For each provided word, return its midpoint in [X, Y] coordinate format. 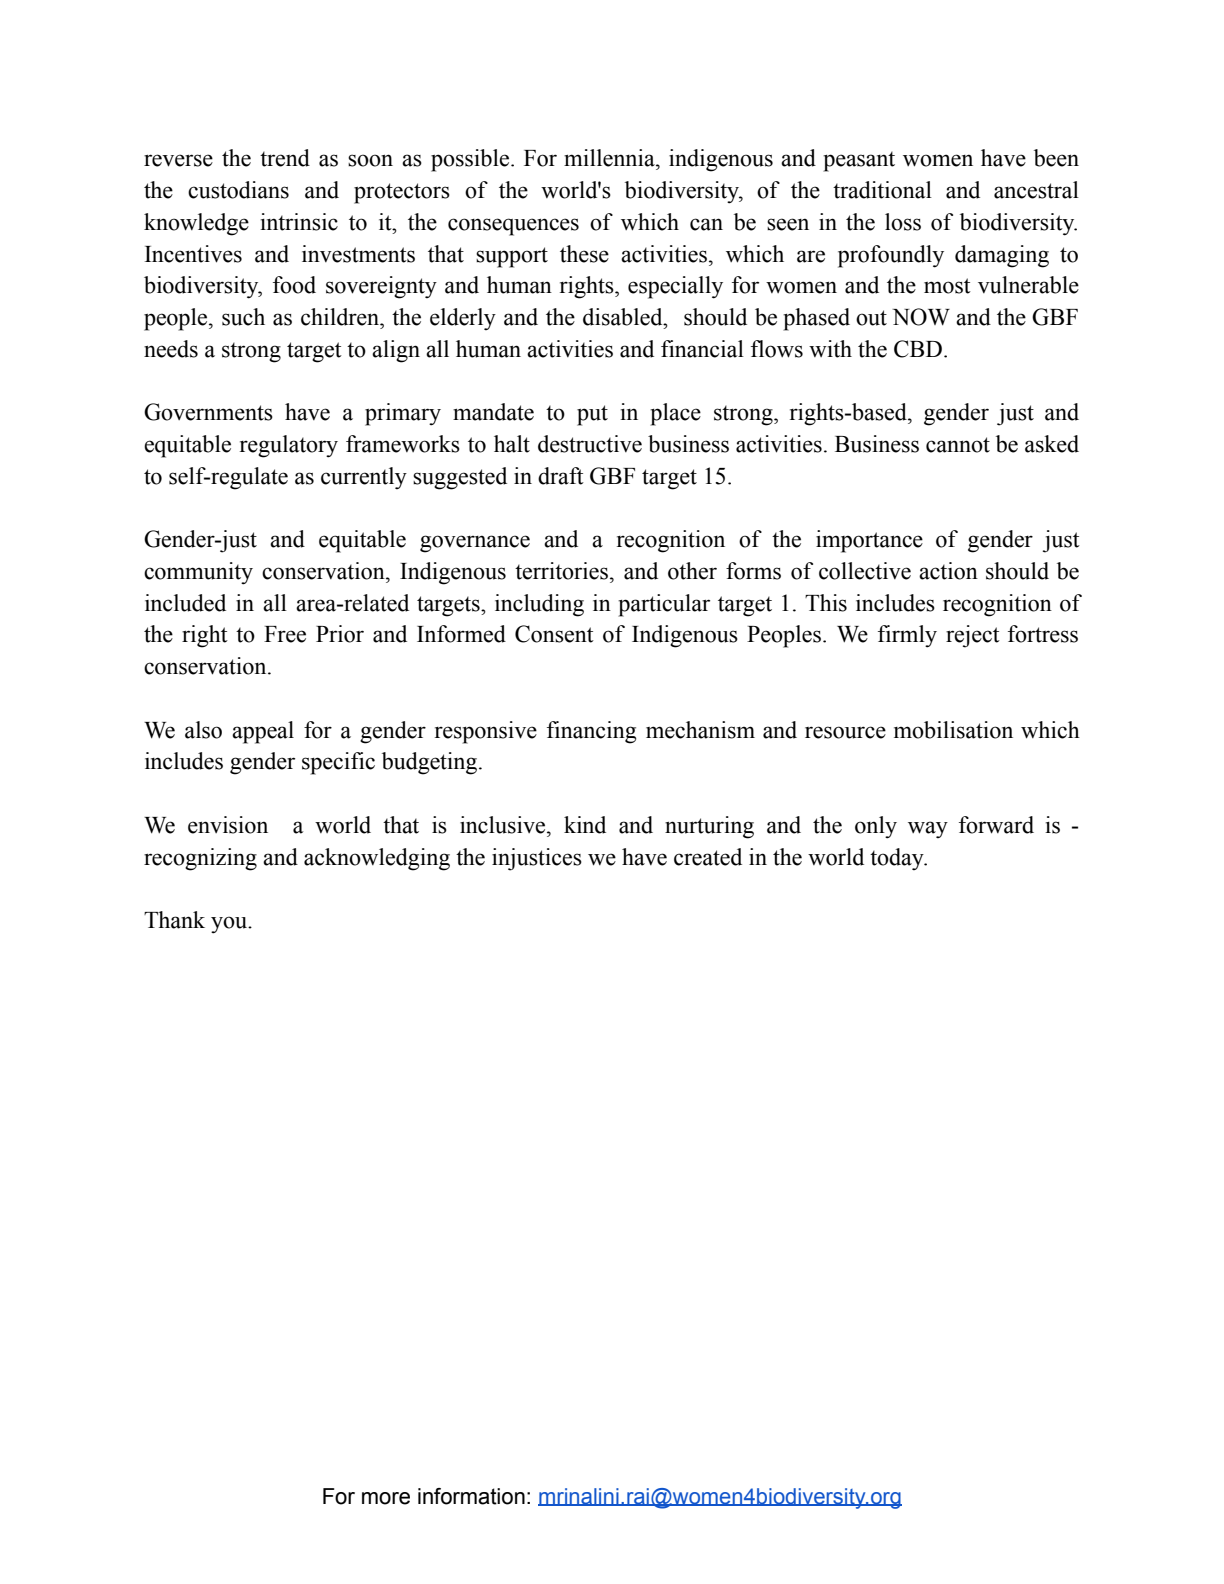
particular [664, 605]
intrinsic [299, 222]
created [708, 857]
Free [285, 634]
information [471, 1496]
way [928, 829]
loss [903, 222]
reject [973, 636]
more [386, 1498]
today [898, 859]
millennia [610, 158]
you [230, 925]
